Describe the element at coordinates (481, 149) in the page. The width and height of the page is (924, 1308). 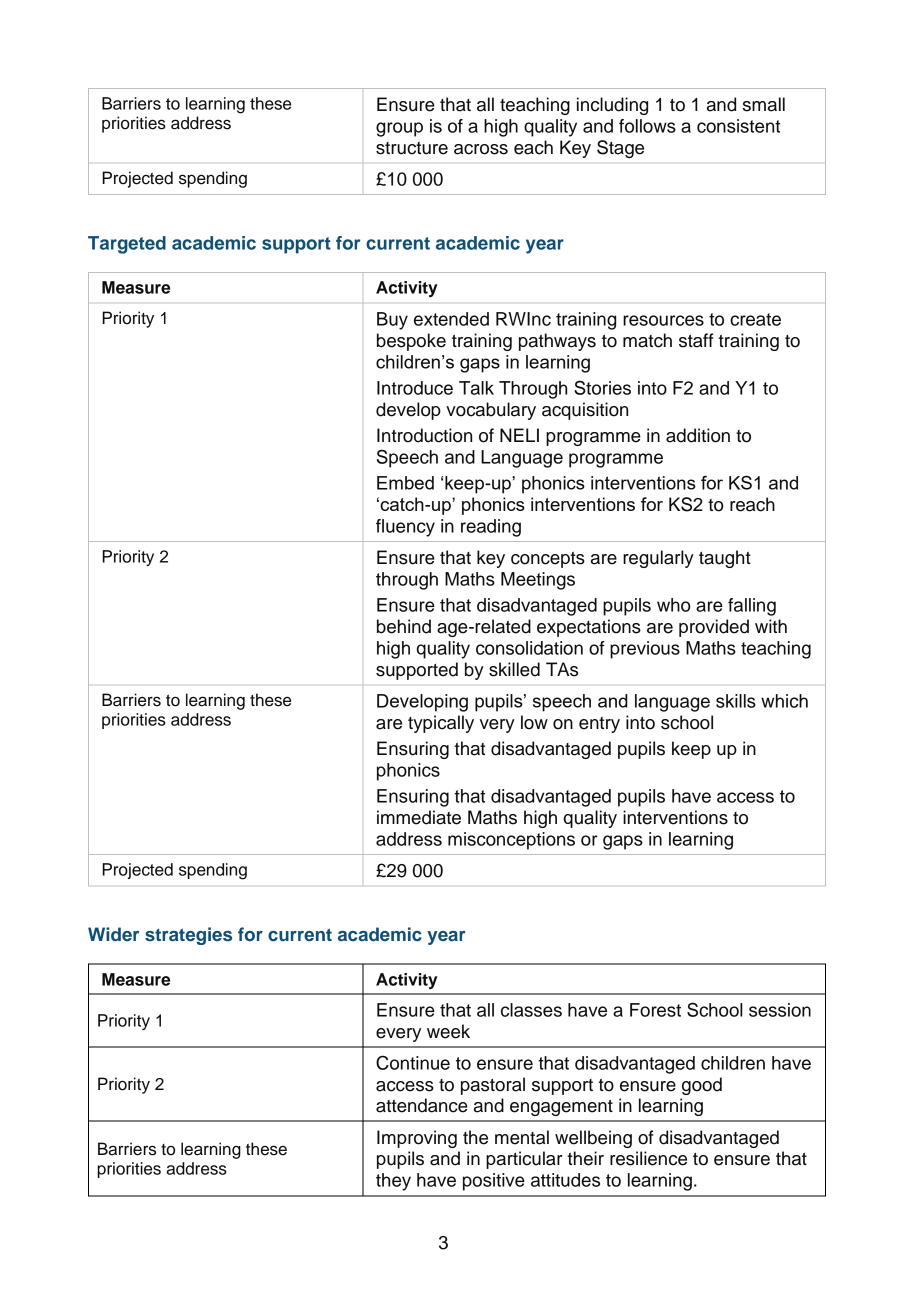
I see `across` at that location.
